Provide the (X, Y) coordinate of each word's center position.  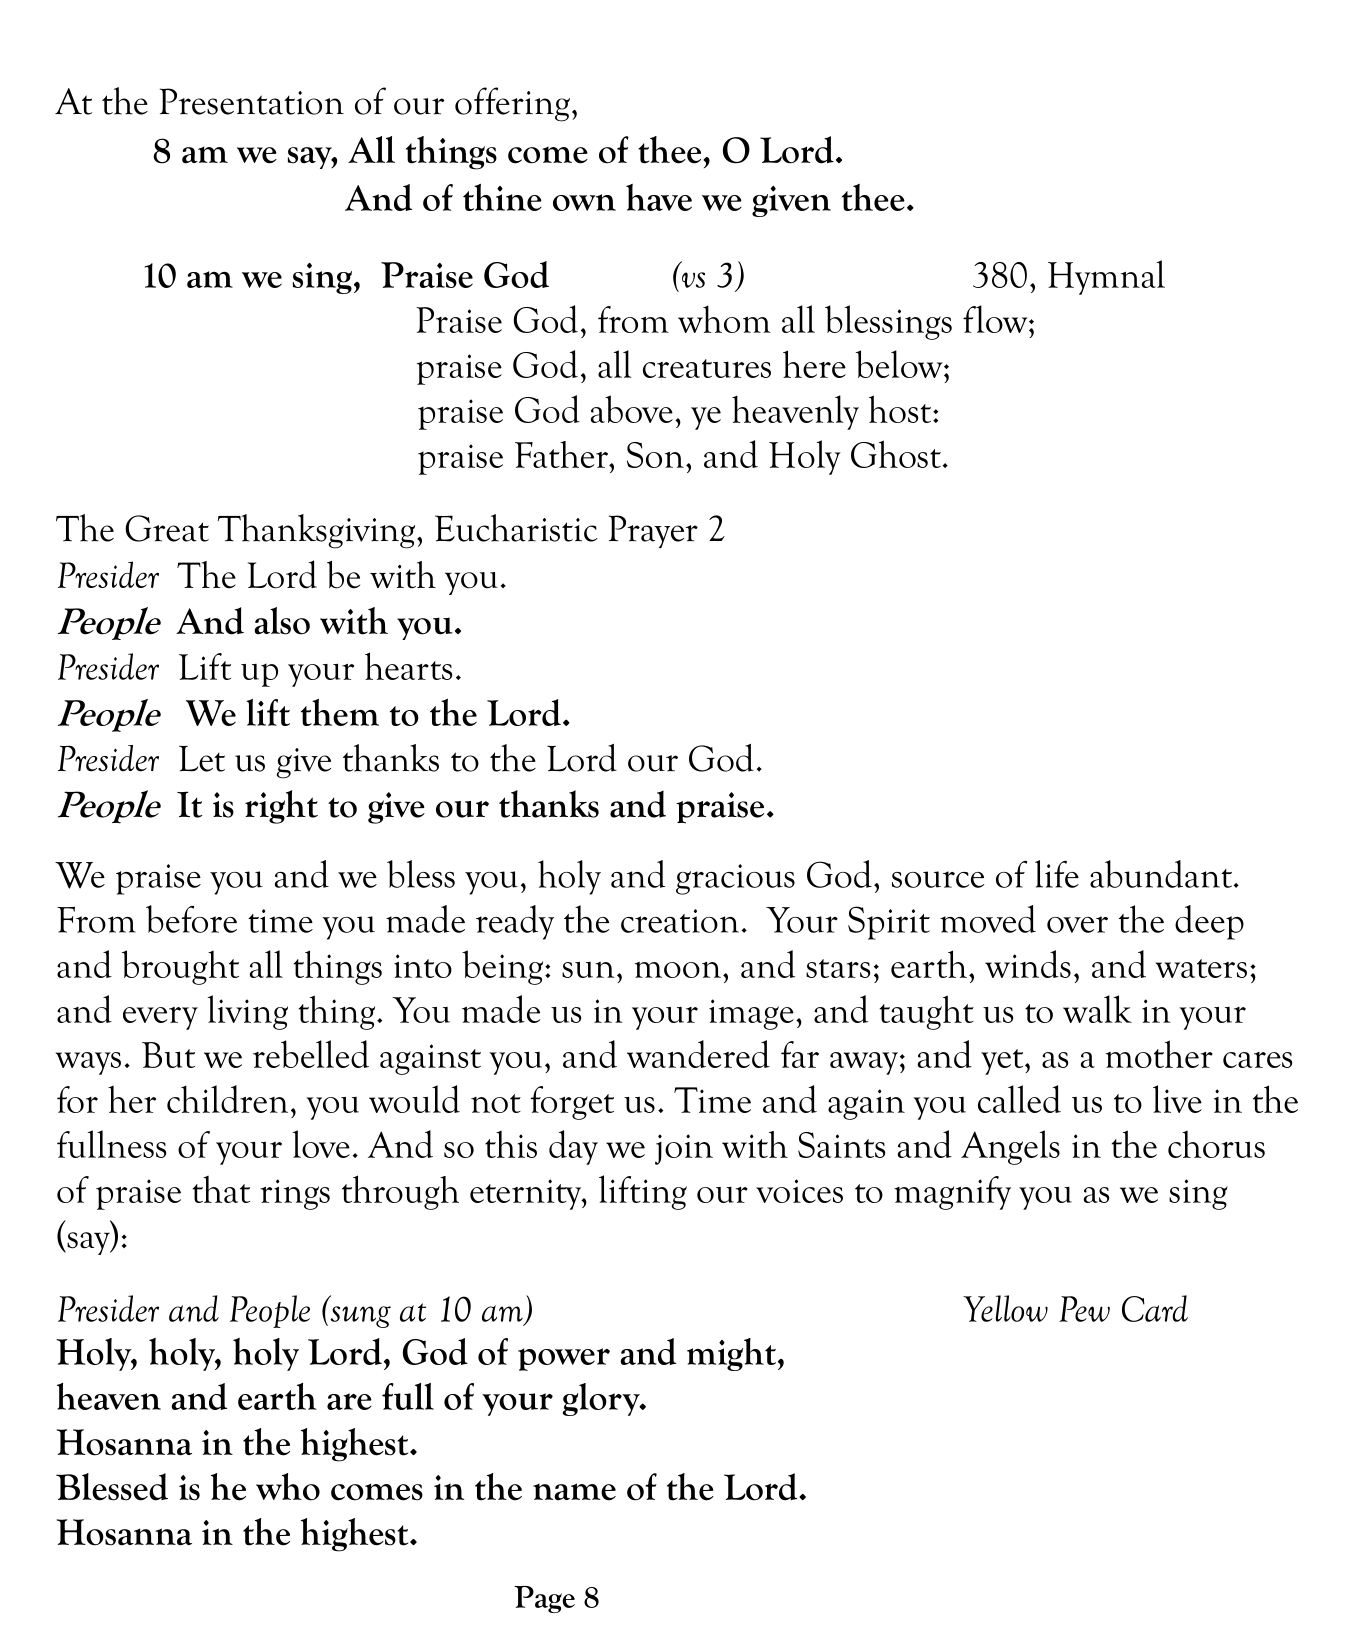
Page (544, 1599)
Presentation (252, 101)
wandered (698, 1054)
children (227, 1099)
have (659, 197)
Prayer (653, 531)
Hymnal (1106, 277)
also (282, 621)
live (1177, 1099)
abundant (1161, 874)
